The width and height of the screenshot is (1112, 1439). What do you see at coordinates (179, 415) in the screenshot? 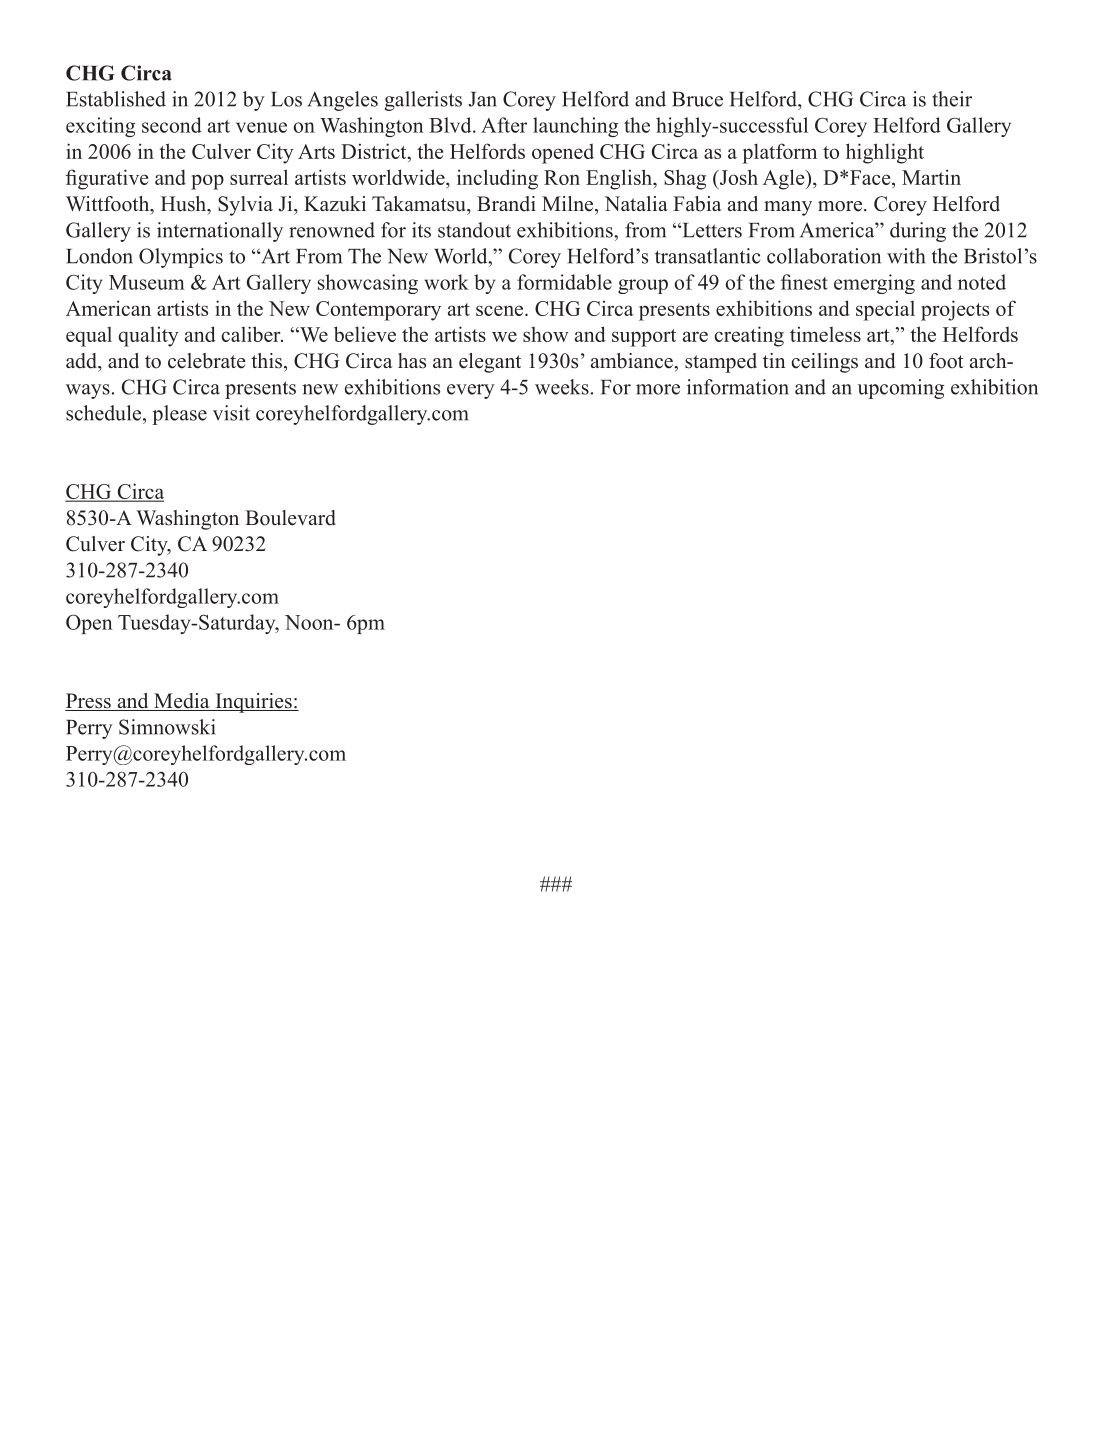
I see `please` at bounding box center [179, 415].
